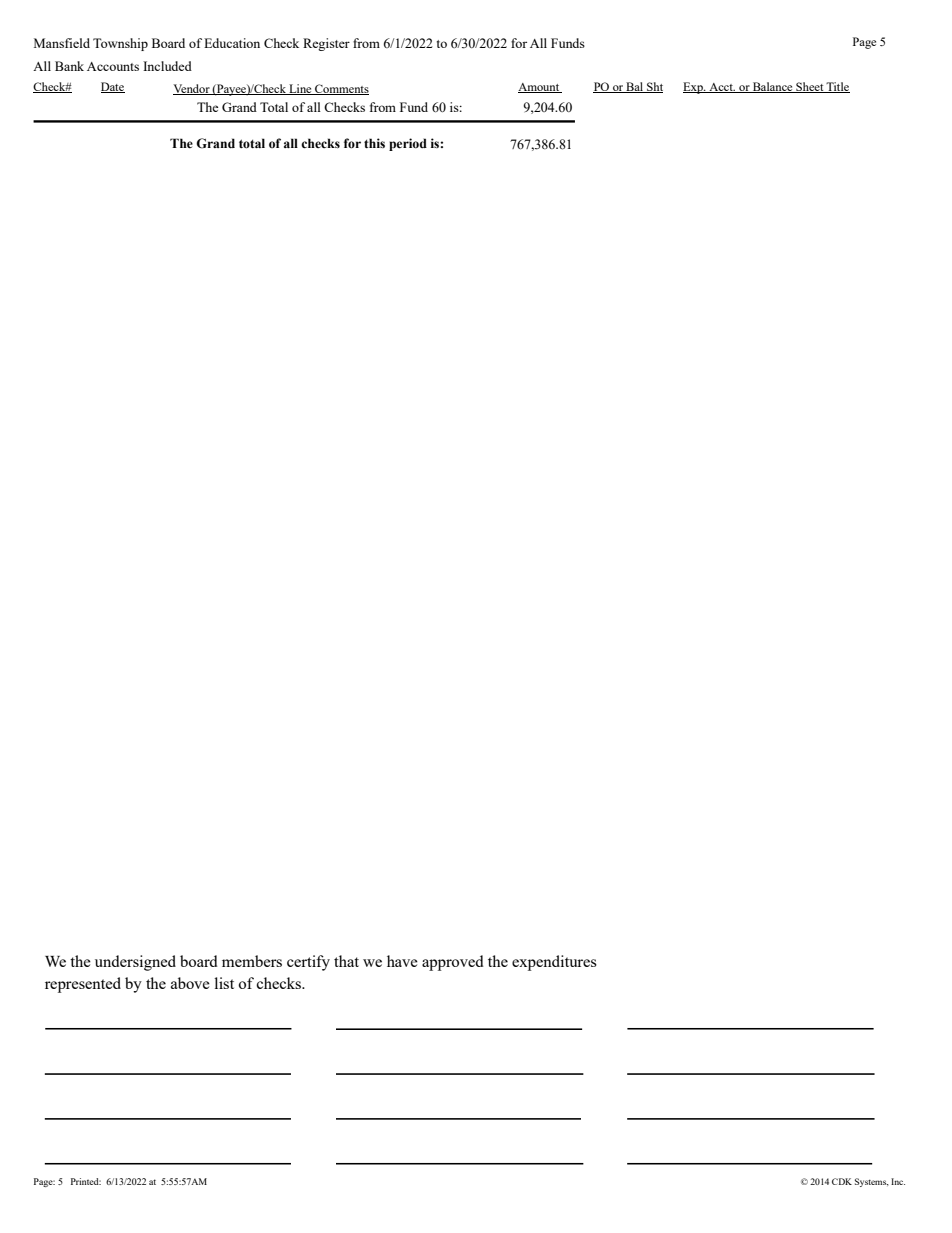 This document has height=1233, width=952. I want to click on above, so click(190, 983).
